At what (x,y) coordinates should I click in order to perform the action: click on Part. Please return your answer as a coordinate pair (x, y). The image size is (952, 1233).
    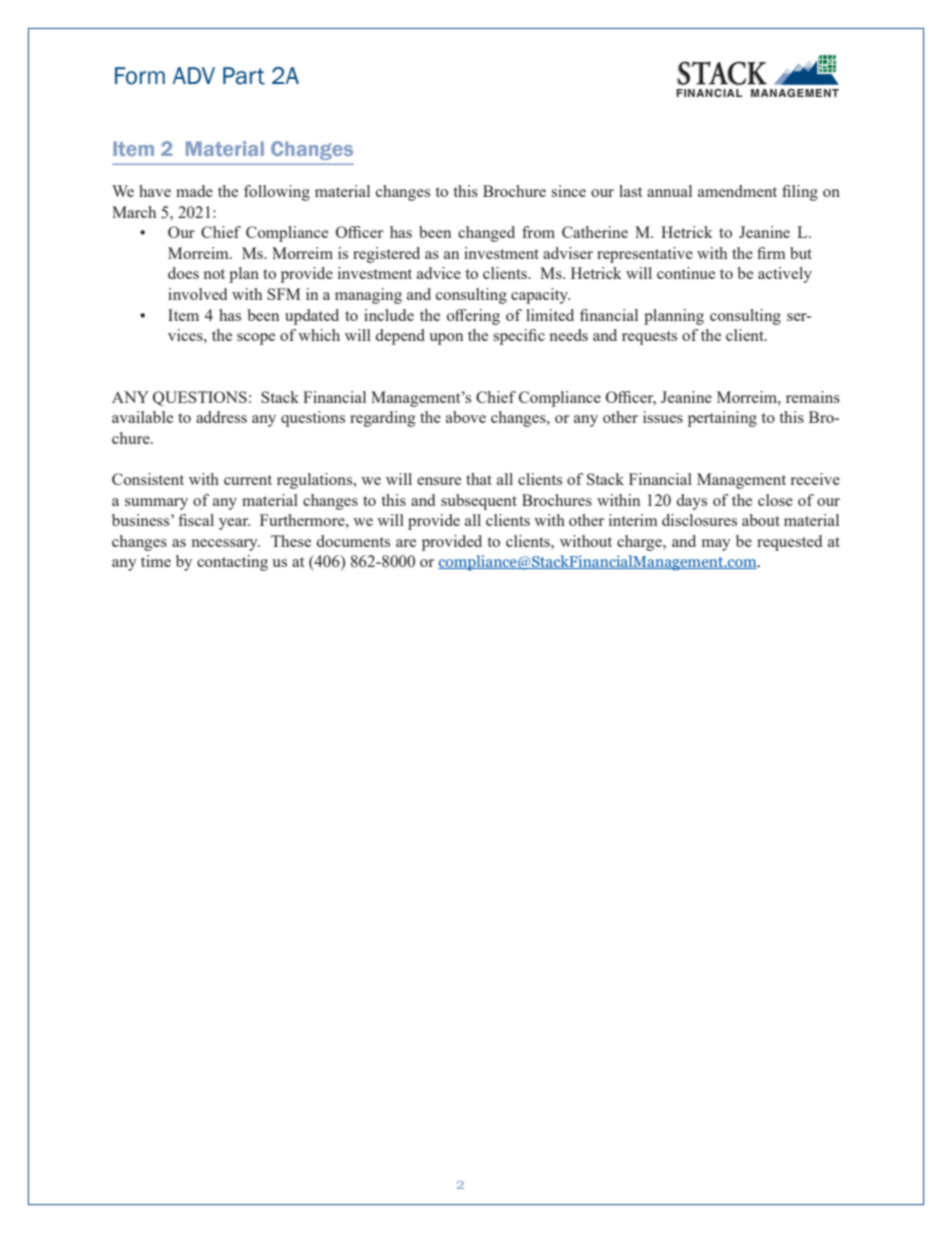
    Looking at the image, I should click on (244, 76).
